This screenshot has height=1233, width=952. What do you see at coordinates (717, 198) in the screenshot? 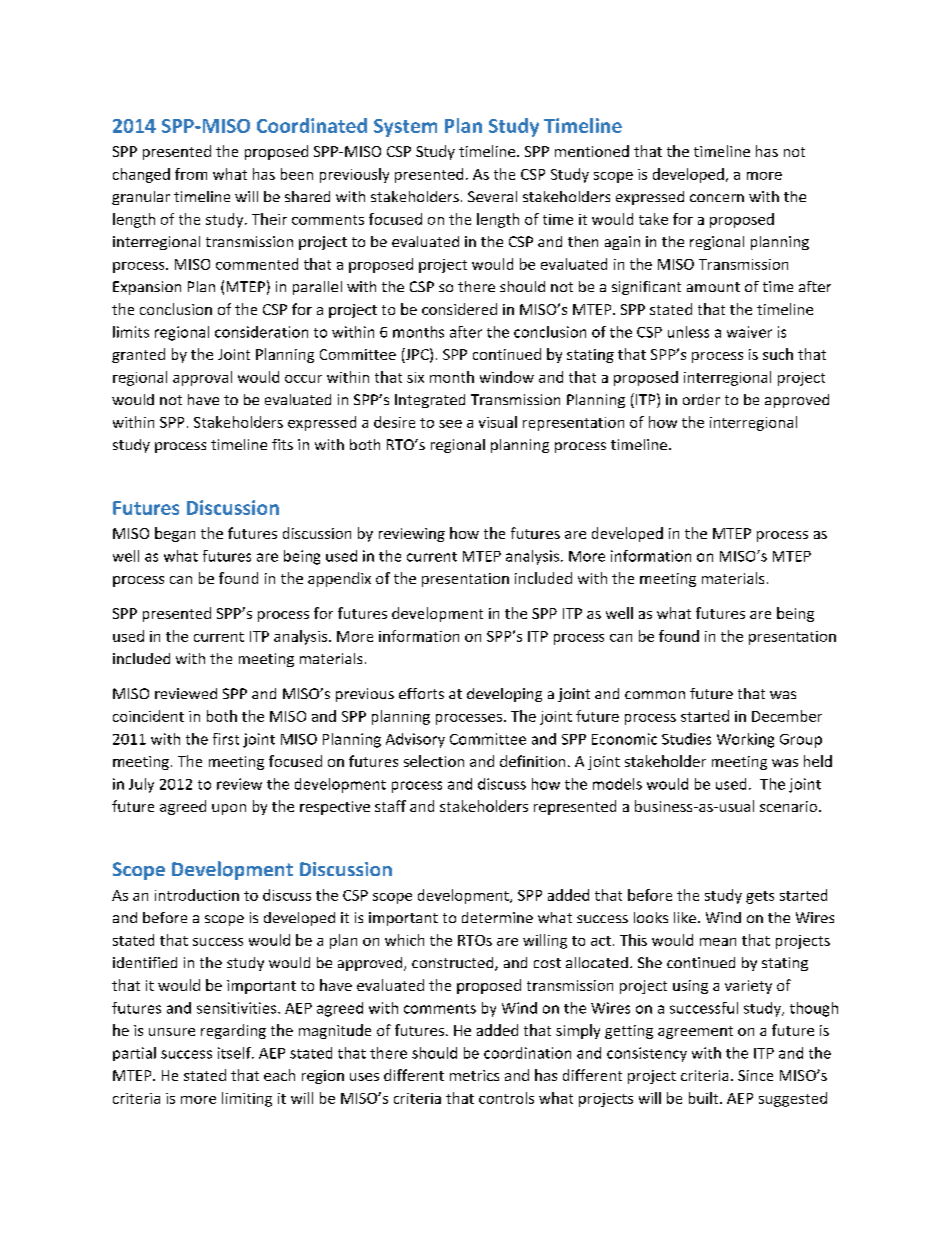
I see `concern` at bounding box center [717, 198].
